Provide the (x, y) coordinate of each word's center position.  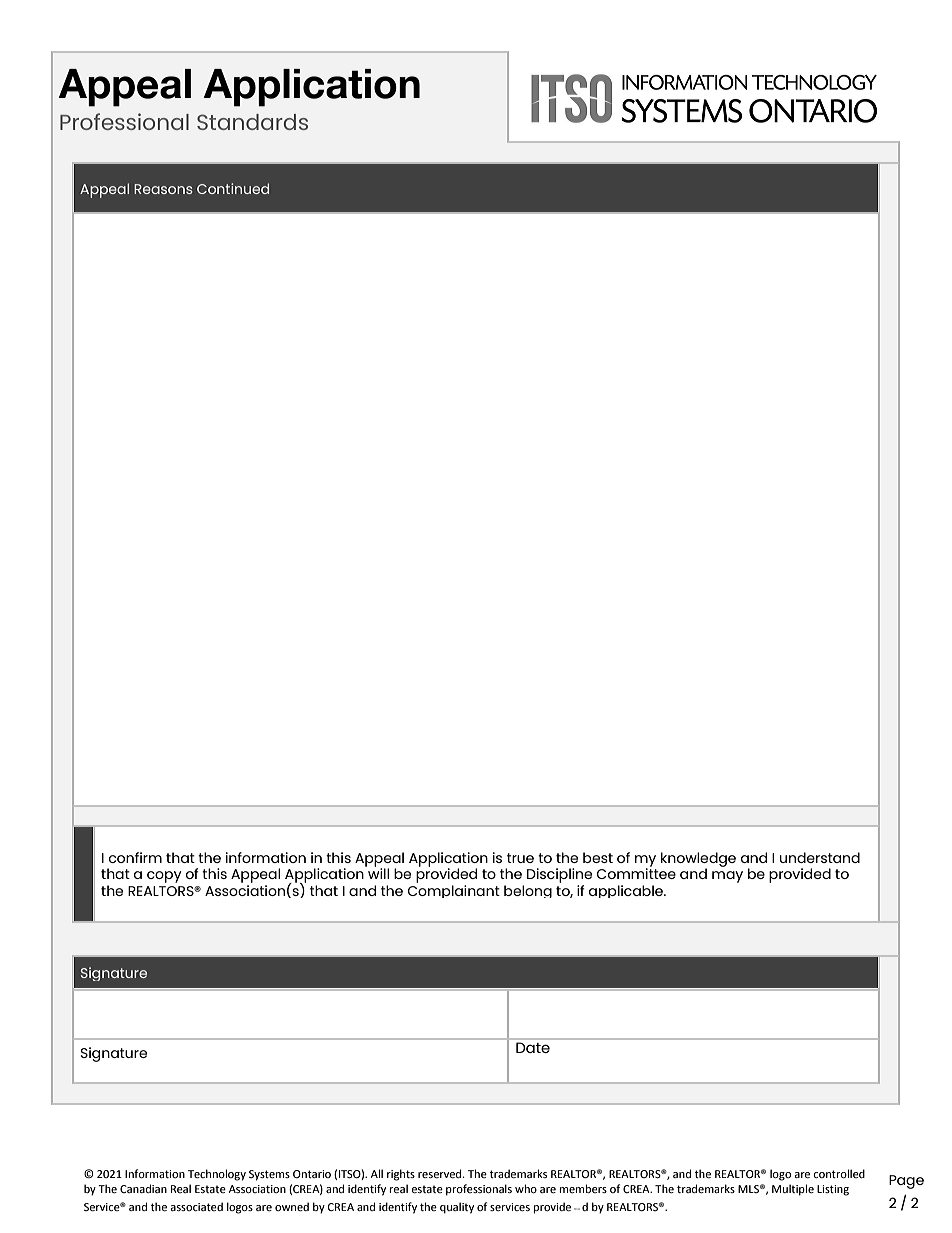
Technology (217, 1175)
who (526, 1188)
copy (164, 877)
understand (820, 857)
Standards (252, 122)
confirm (135, 857)
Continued (233, 188)
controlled (839, 1173)
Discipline (559, 875)
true (520, 858)
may (727, 877)
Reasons (163, 189)
